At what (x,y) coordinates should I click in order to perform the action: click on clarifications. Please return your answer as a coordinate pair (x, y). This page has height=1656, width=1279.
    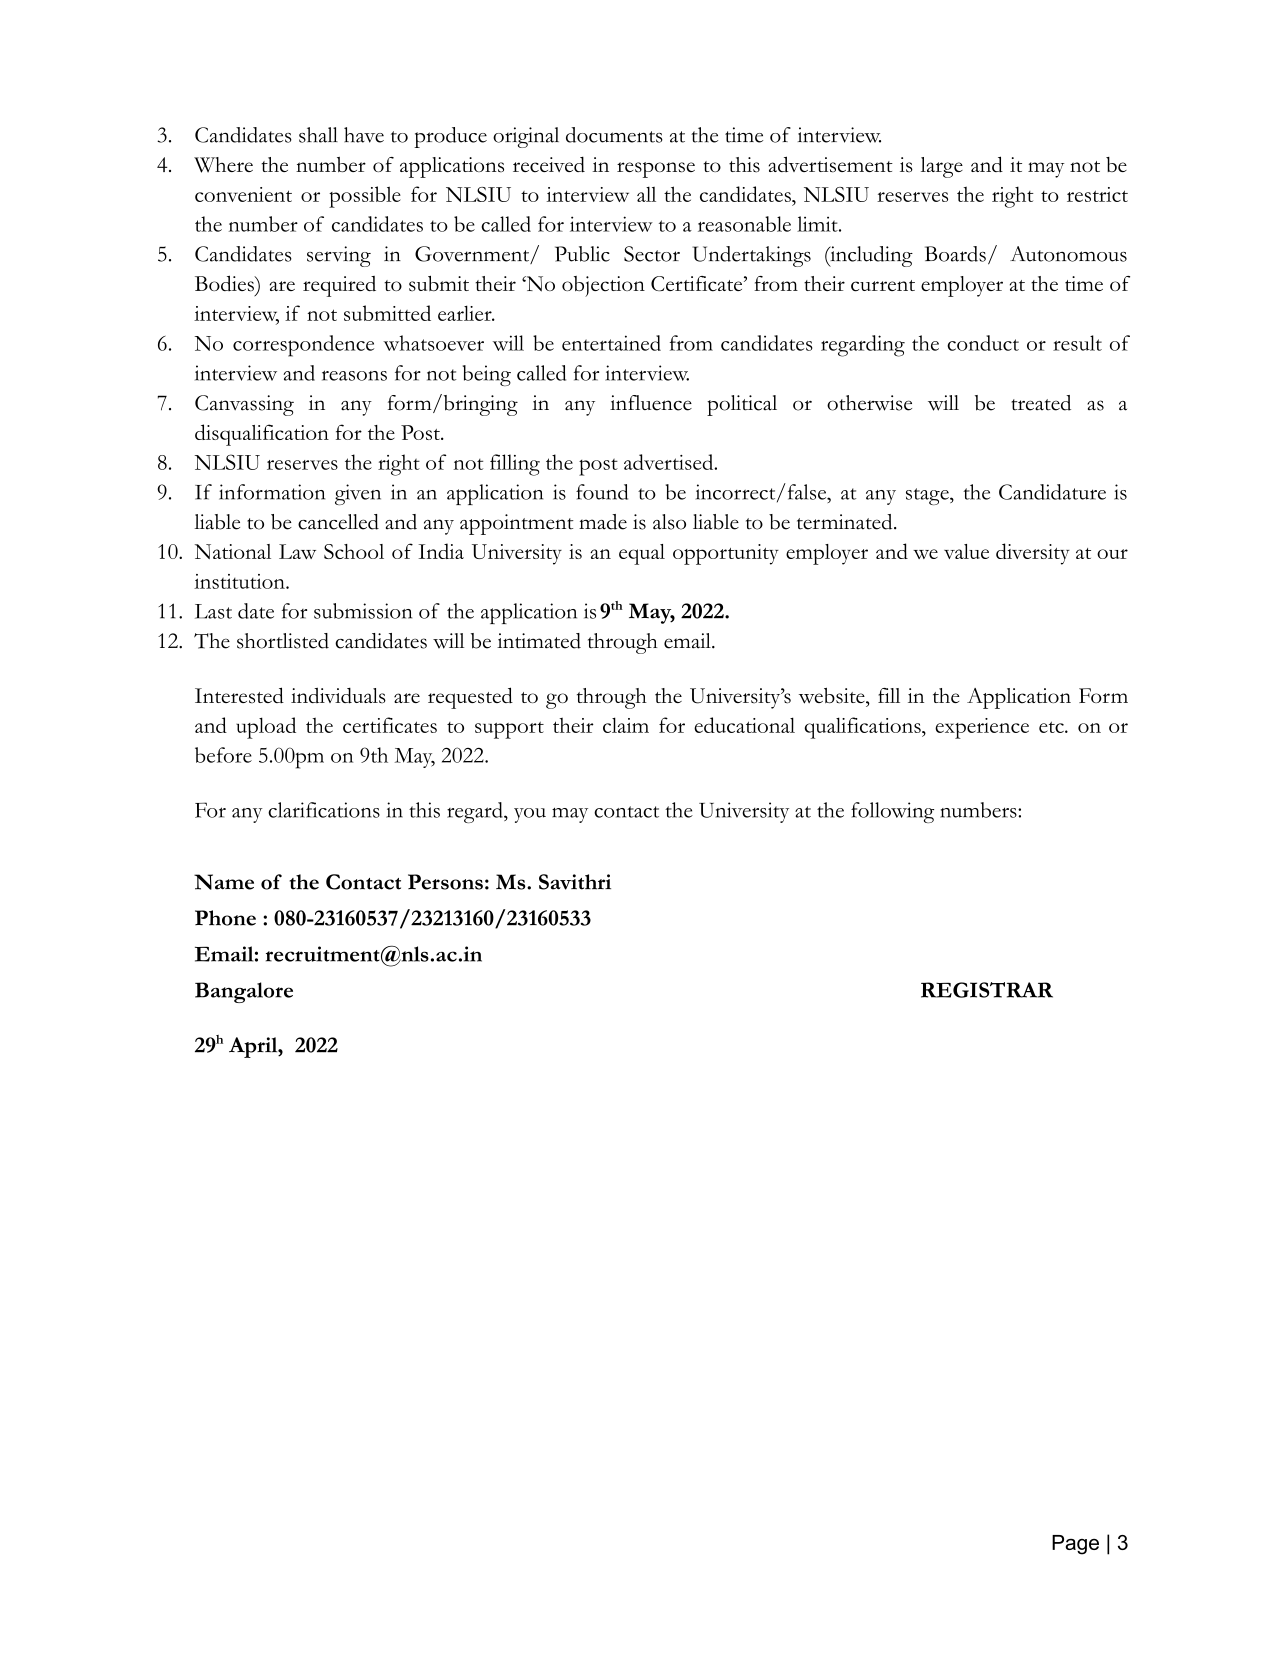
    Looking at the image, I should click on (324, 810).
